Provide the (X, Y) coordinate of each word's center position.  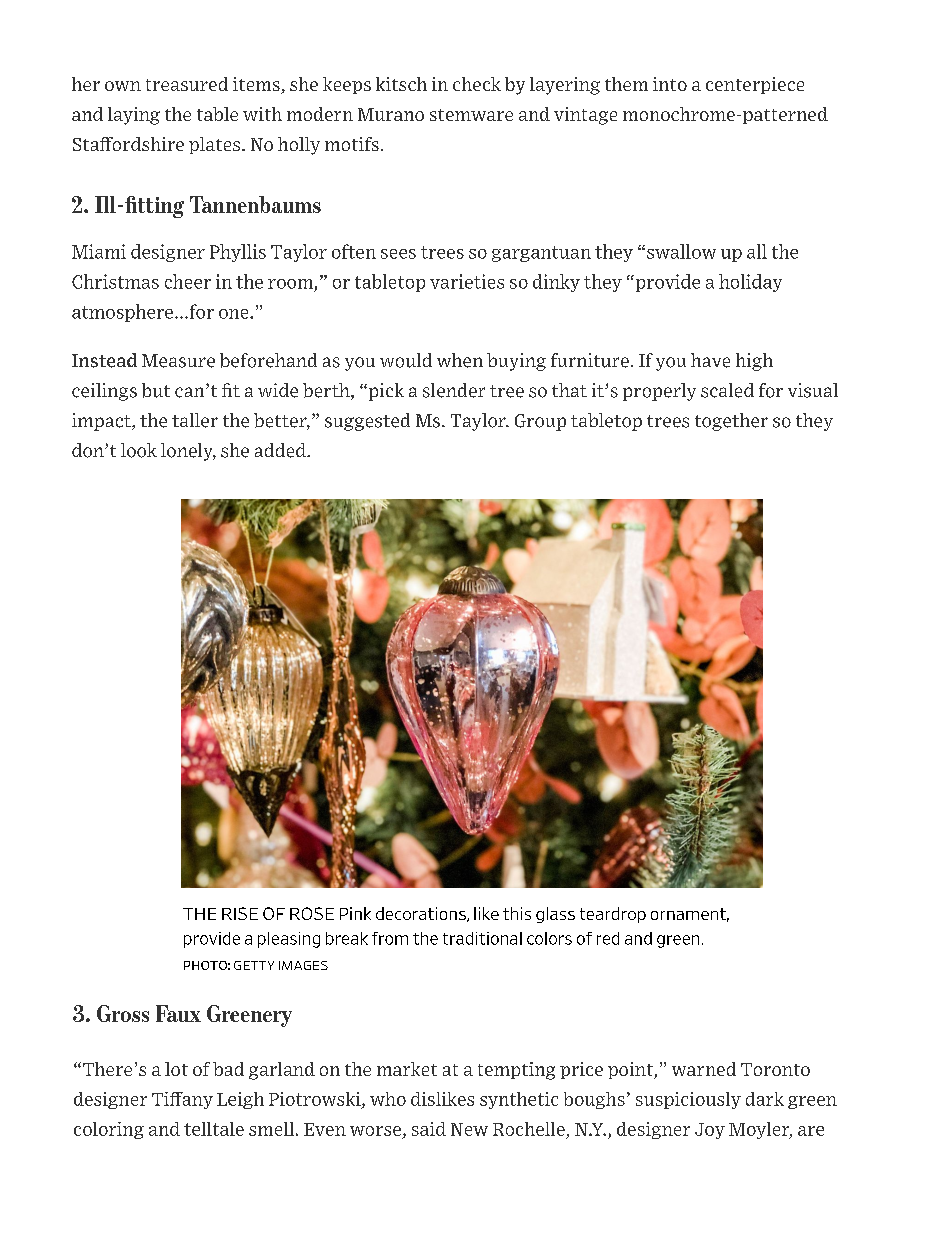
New (469, 1129)
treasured (187, 84)
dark (765, 1099)
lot (176, 1069)
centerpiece (755, 85)
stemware (471, 115)
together (731, 422)
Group (540, 422)
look (139, 450)
